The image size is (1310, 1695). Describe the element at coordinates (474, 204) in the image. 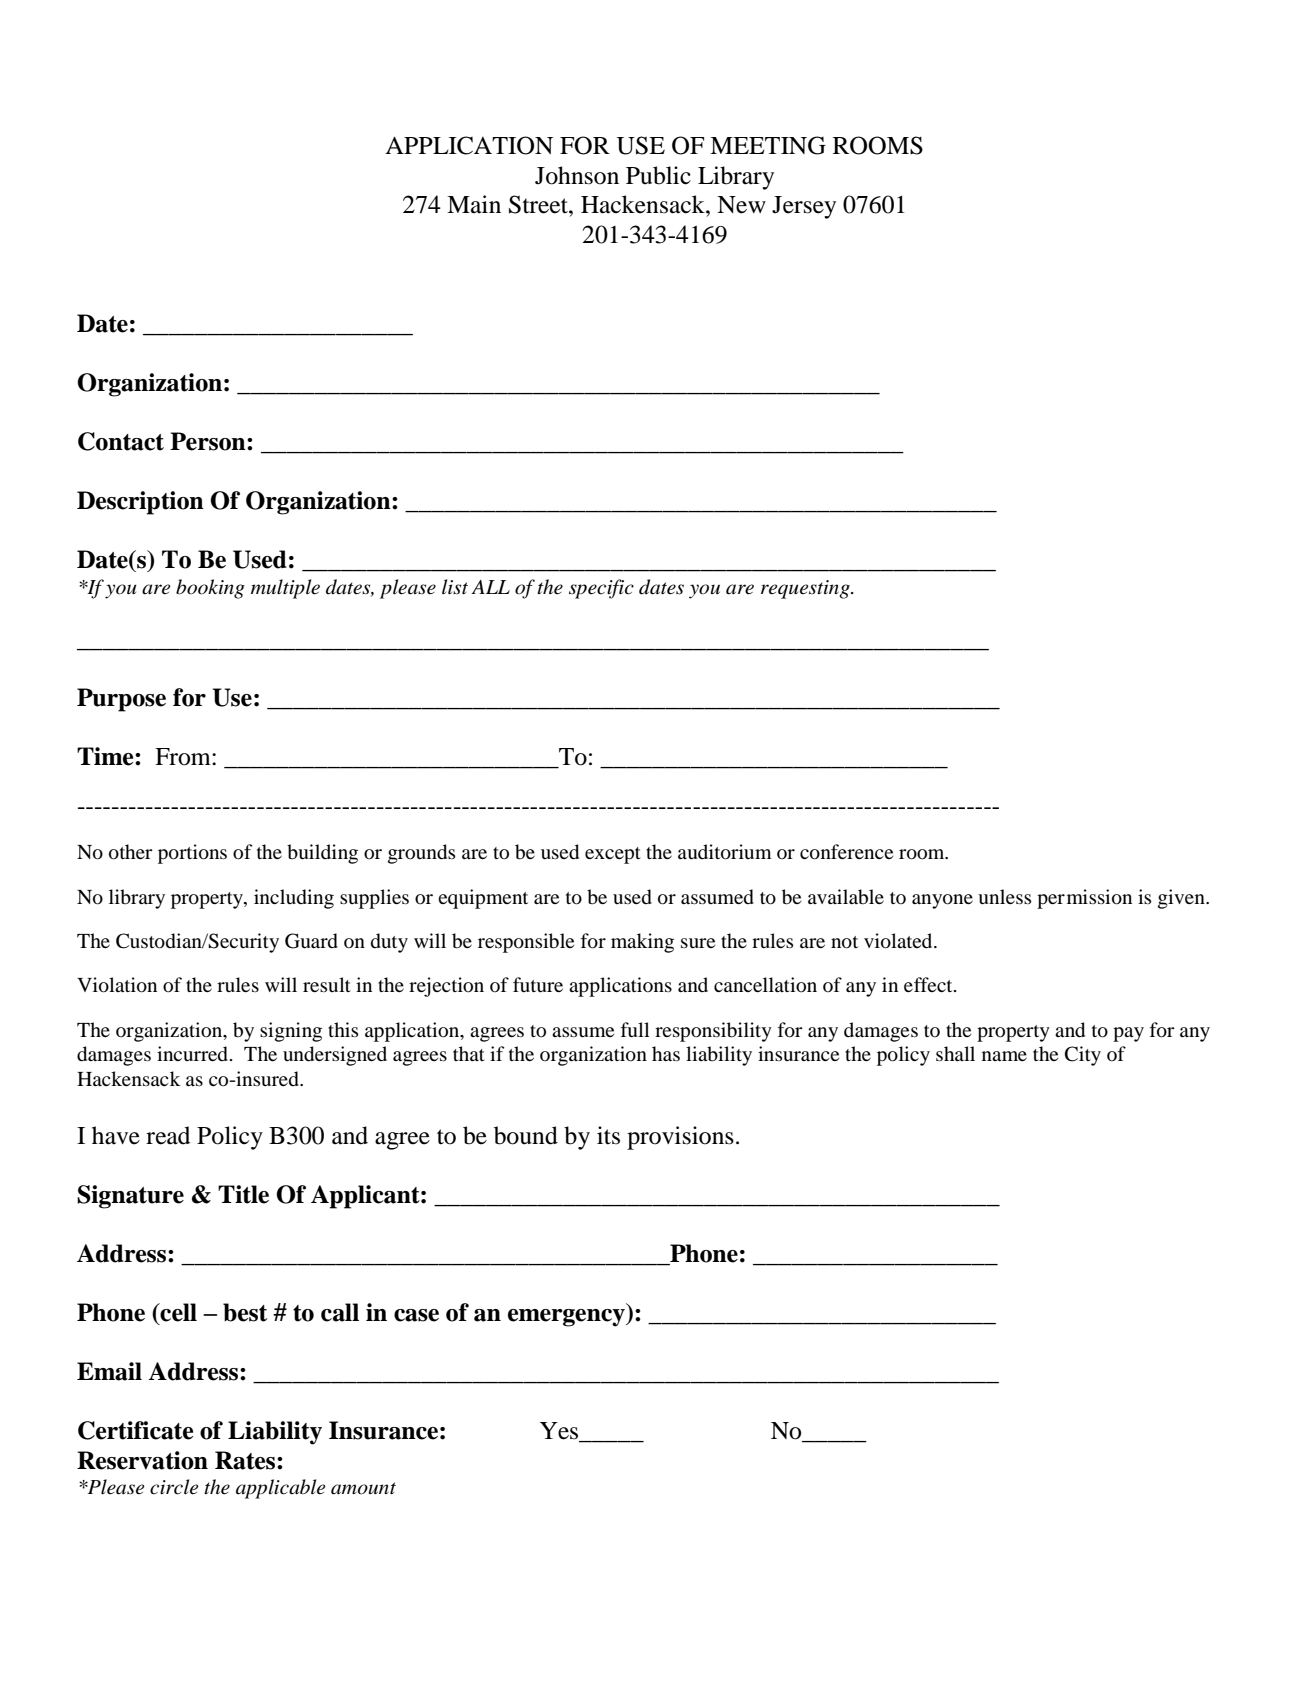

I see `Main` at that location.
